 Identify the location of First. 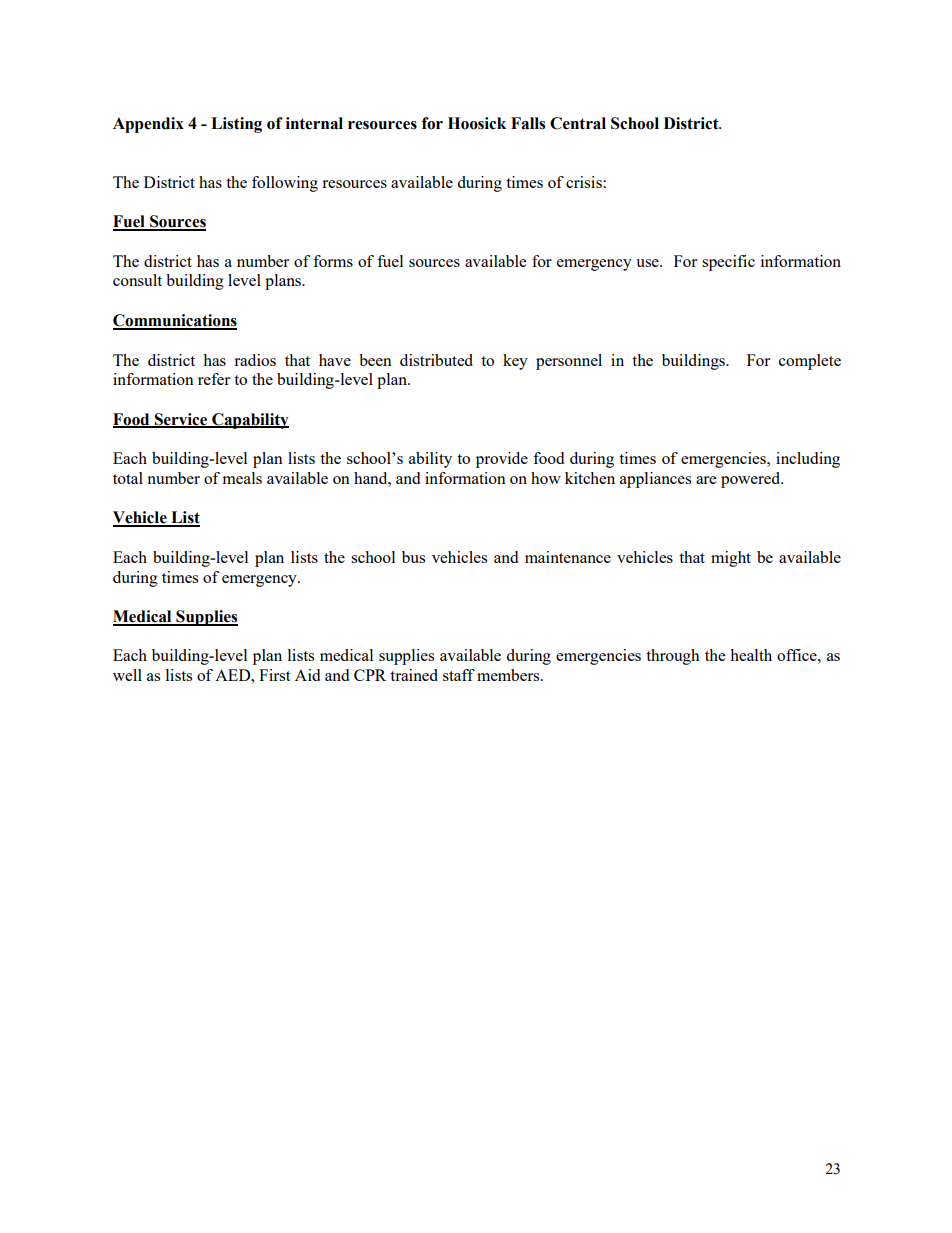
(274, 675).
